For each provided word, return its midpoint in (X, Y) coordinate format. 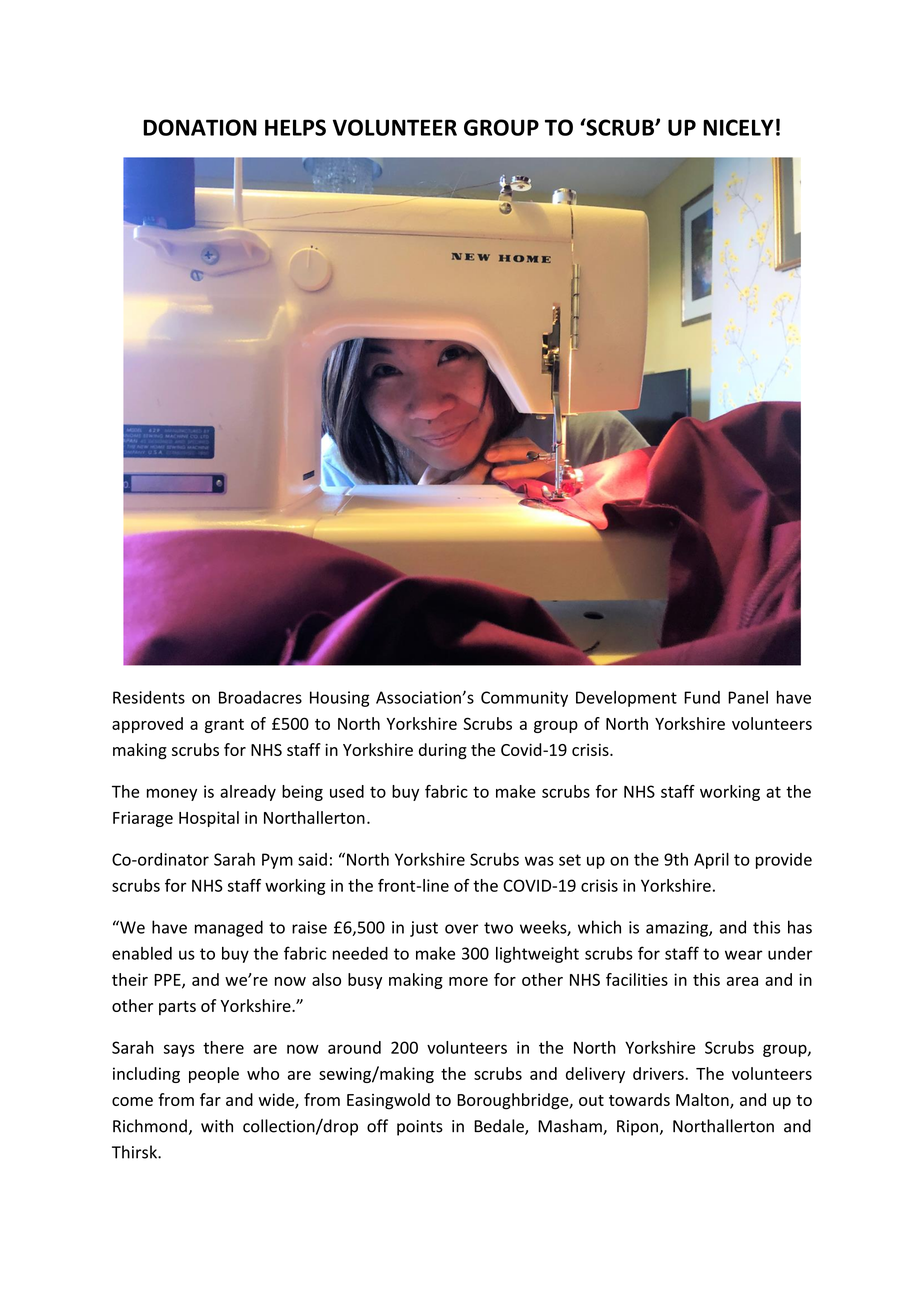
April (711, 861)
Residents (149, 697)
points (420, 1128)
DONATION (200, 127)
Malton (703, 1100)
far (210, 1099)
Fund (702, 697)
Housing (340, 699)
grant (224, 726)
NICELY (738, 127)
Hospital (209, 819)
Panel (748, 697)
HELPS (295, 127)
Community (524, 699)
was (539, 861)
